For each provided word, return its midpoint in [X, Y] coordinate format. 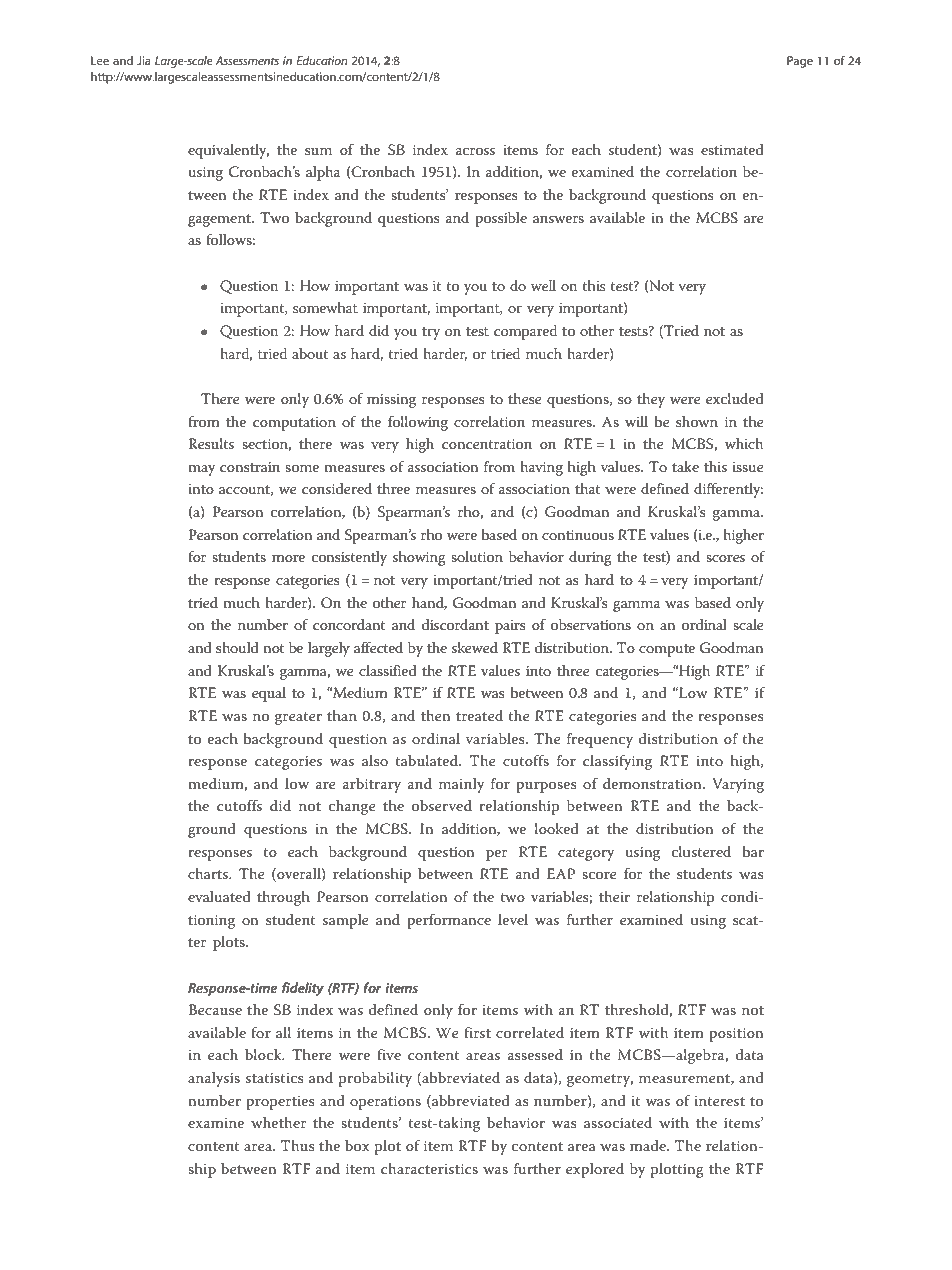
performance [449, 921]
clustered [701, 851]
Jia [143, 60]
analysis [214, 1079]
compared [525, 332]
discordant [455, 624]
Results [211, 443]
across [475, 151]
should [237, 647]
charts [209, 873]
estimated [732, 149]
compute [667, 650]
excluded [735, 398]
